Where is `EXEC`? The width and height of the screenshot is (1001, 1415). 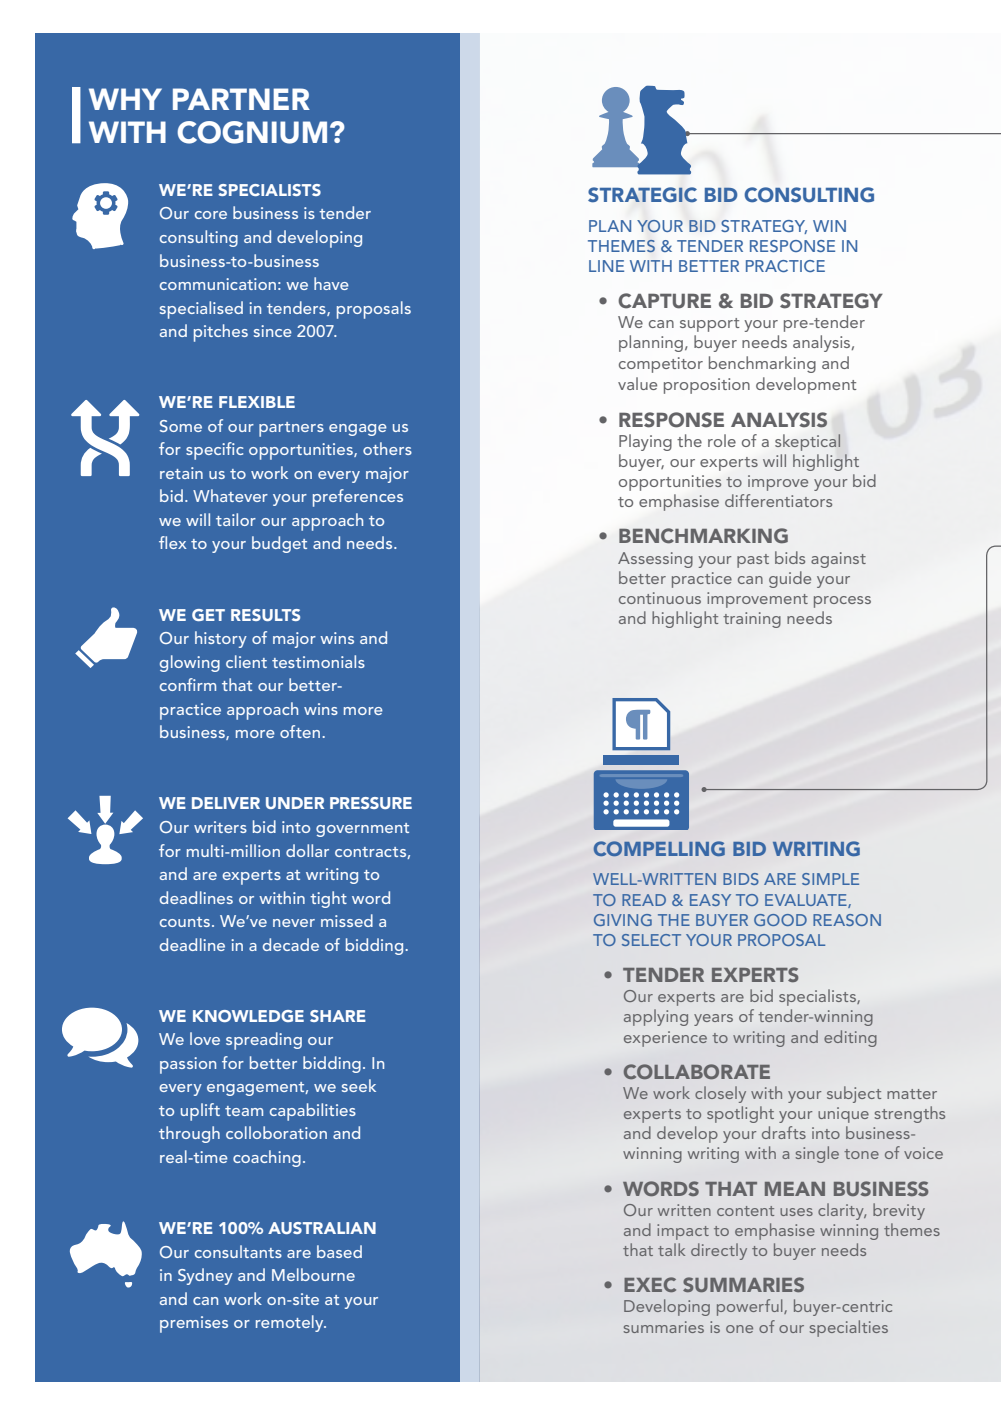 EXEC is located at coordinates (650, 1284).
